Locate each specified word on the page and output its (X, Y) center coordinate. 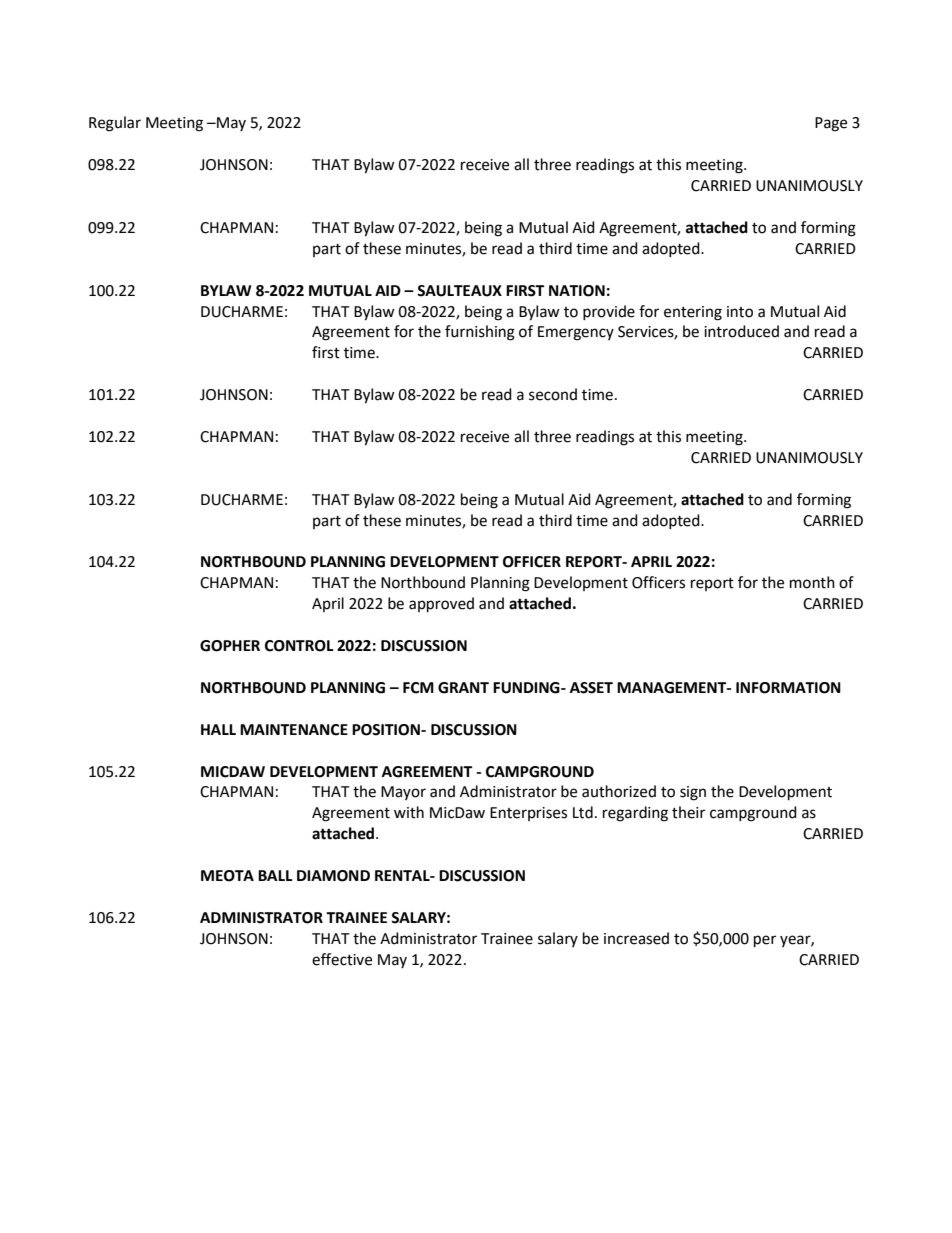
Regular (115, 124)
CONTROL (299, 646)
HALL (218, 729)
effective (342, 959)
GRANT (463, 688)
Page (831, 124)
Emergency (576, 333)
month (812, 582)
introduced (741, 331)
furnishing (480, 333)
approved (441, 605)
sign (693, 793)
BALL (275, 875)
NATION (577, 291)
